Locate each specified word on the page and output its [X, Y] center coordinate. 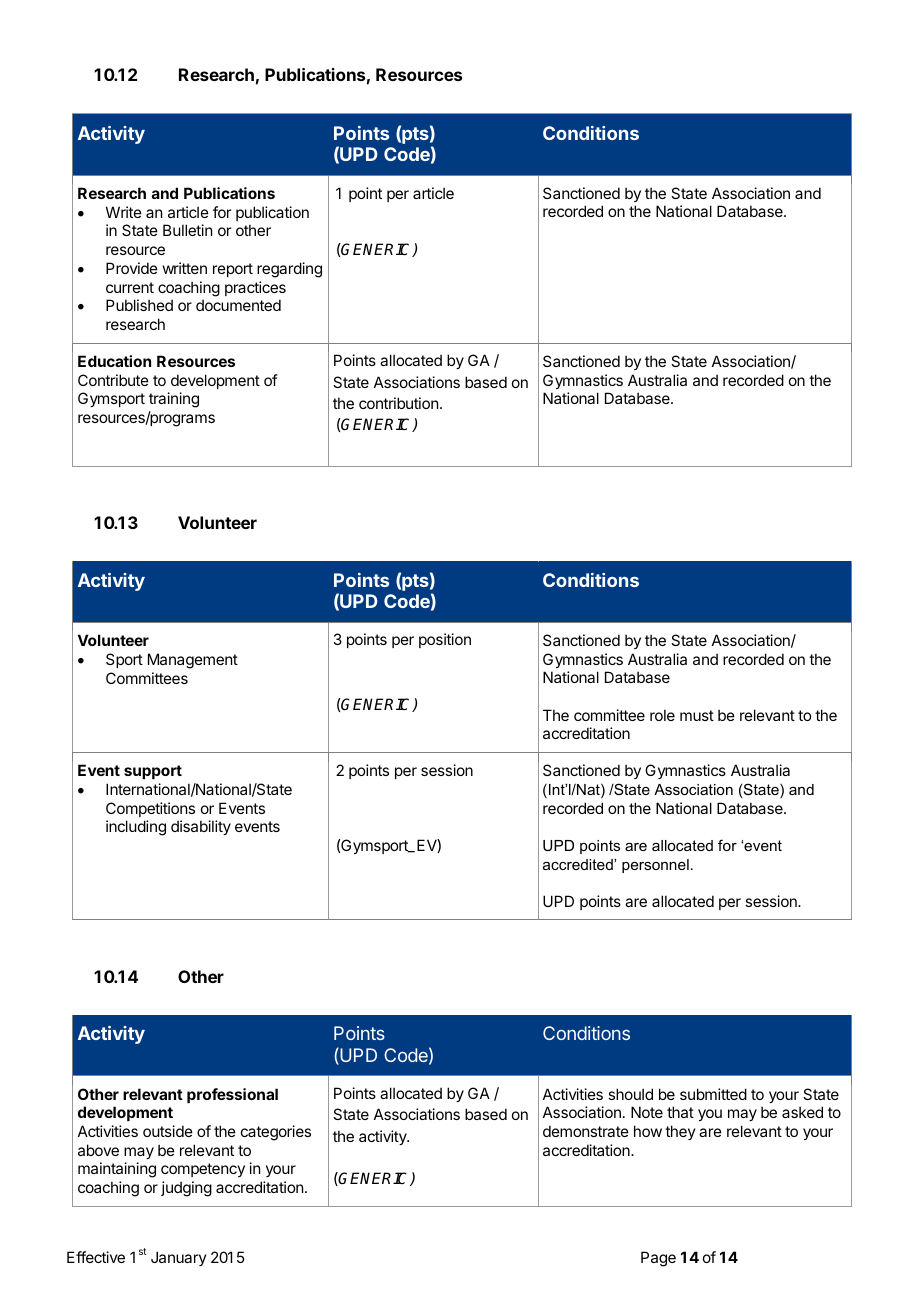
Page [658, 1259]
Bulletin [187, 230]
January [179, 1258]
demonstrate [586, 1131]
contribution [398, 403]
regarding [289, 270]
